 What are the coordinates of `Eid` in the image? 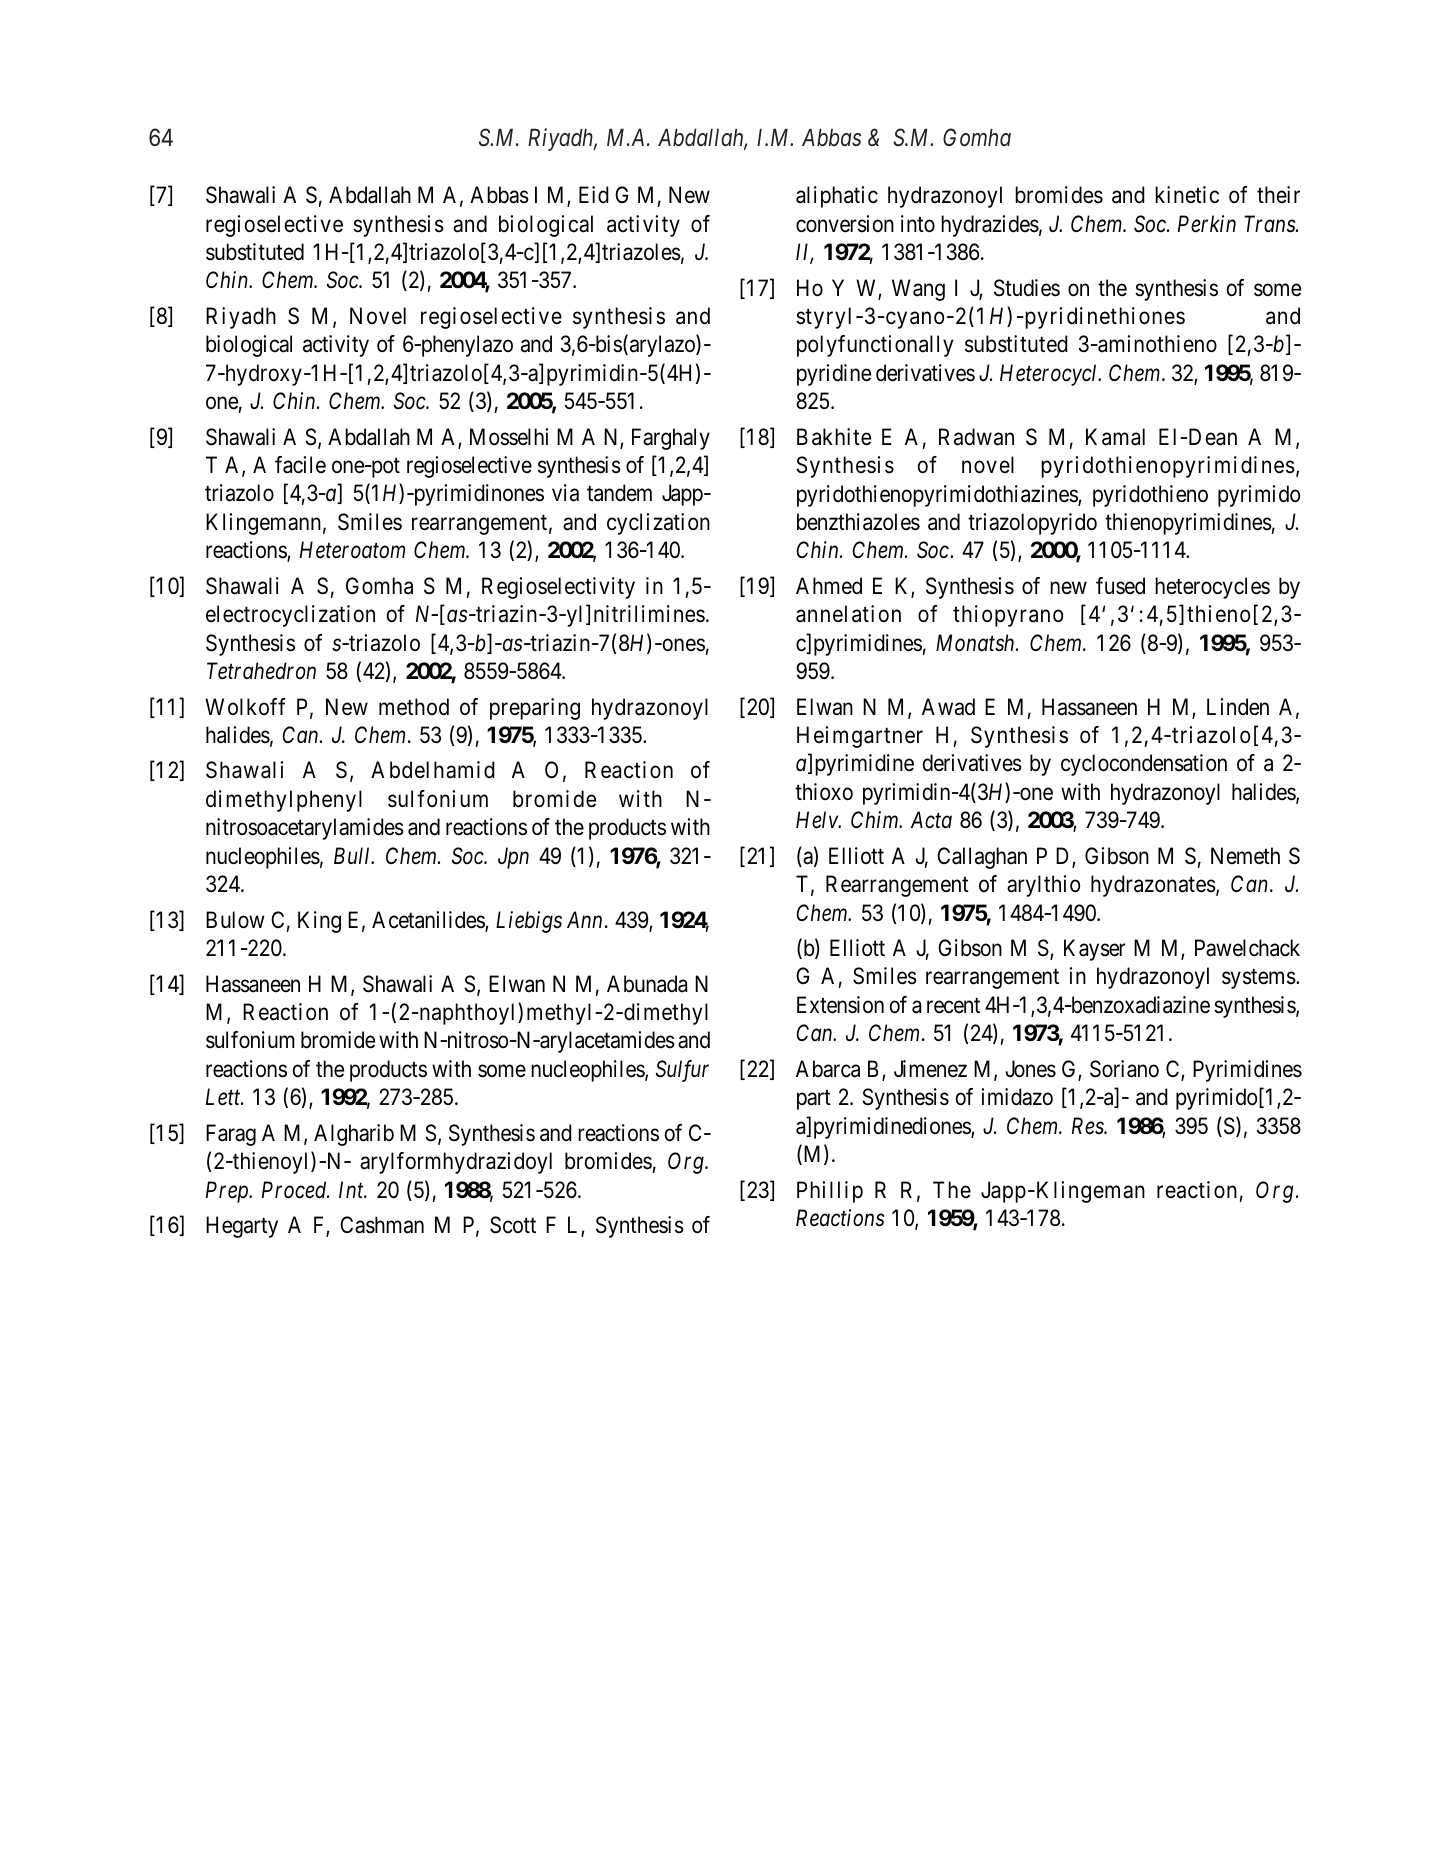 It's located at (594, 195).
